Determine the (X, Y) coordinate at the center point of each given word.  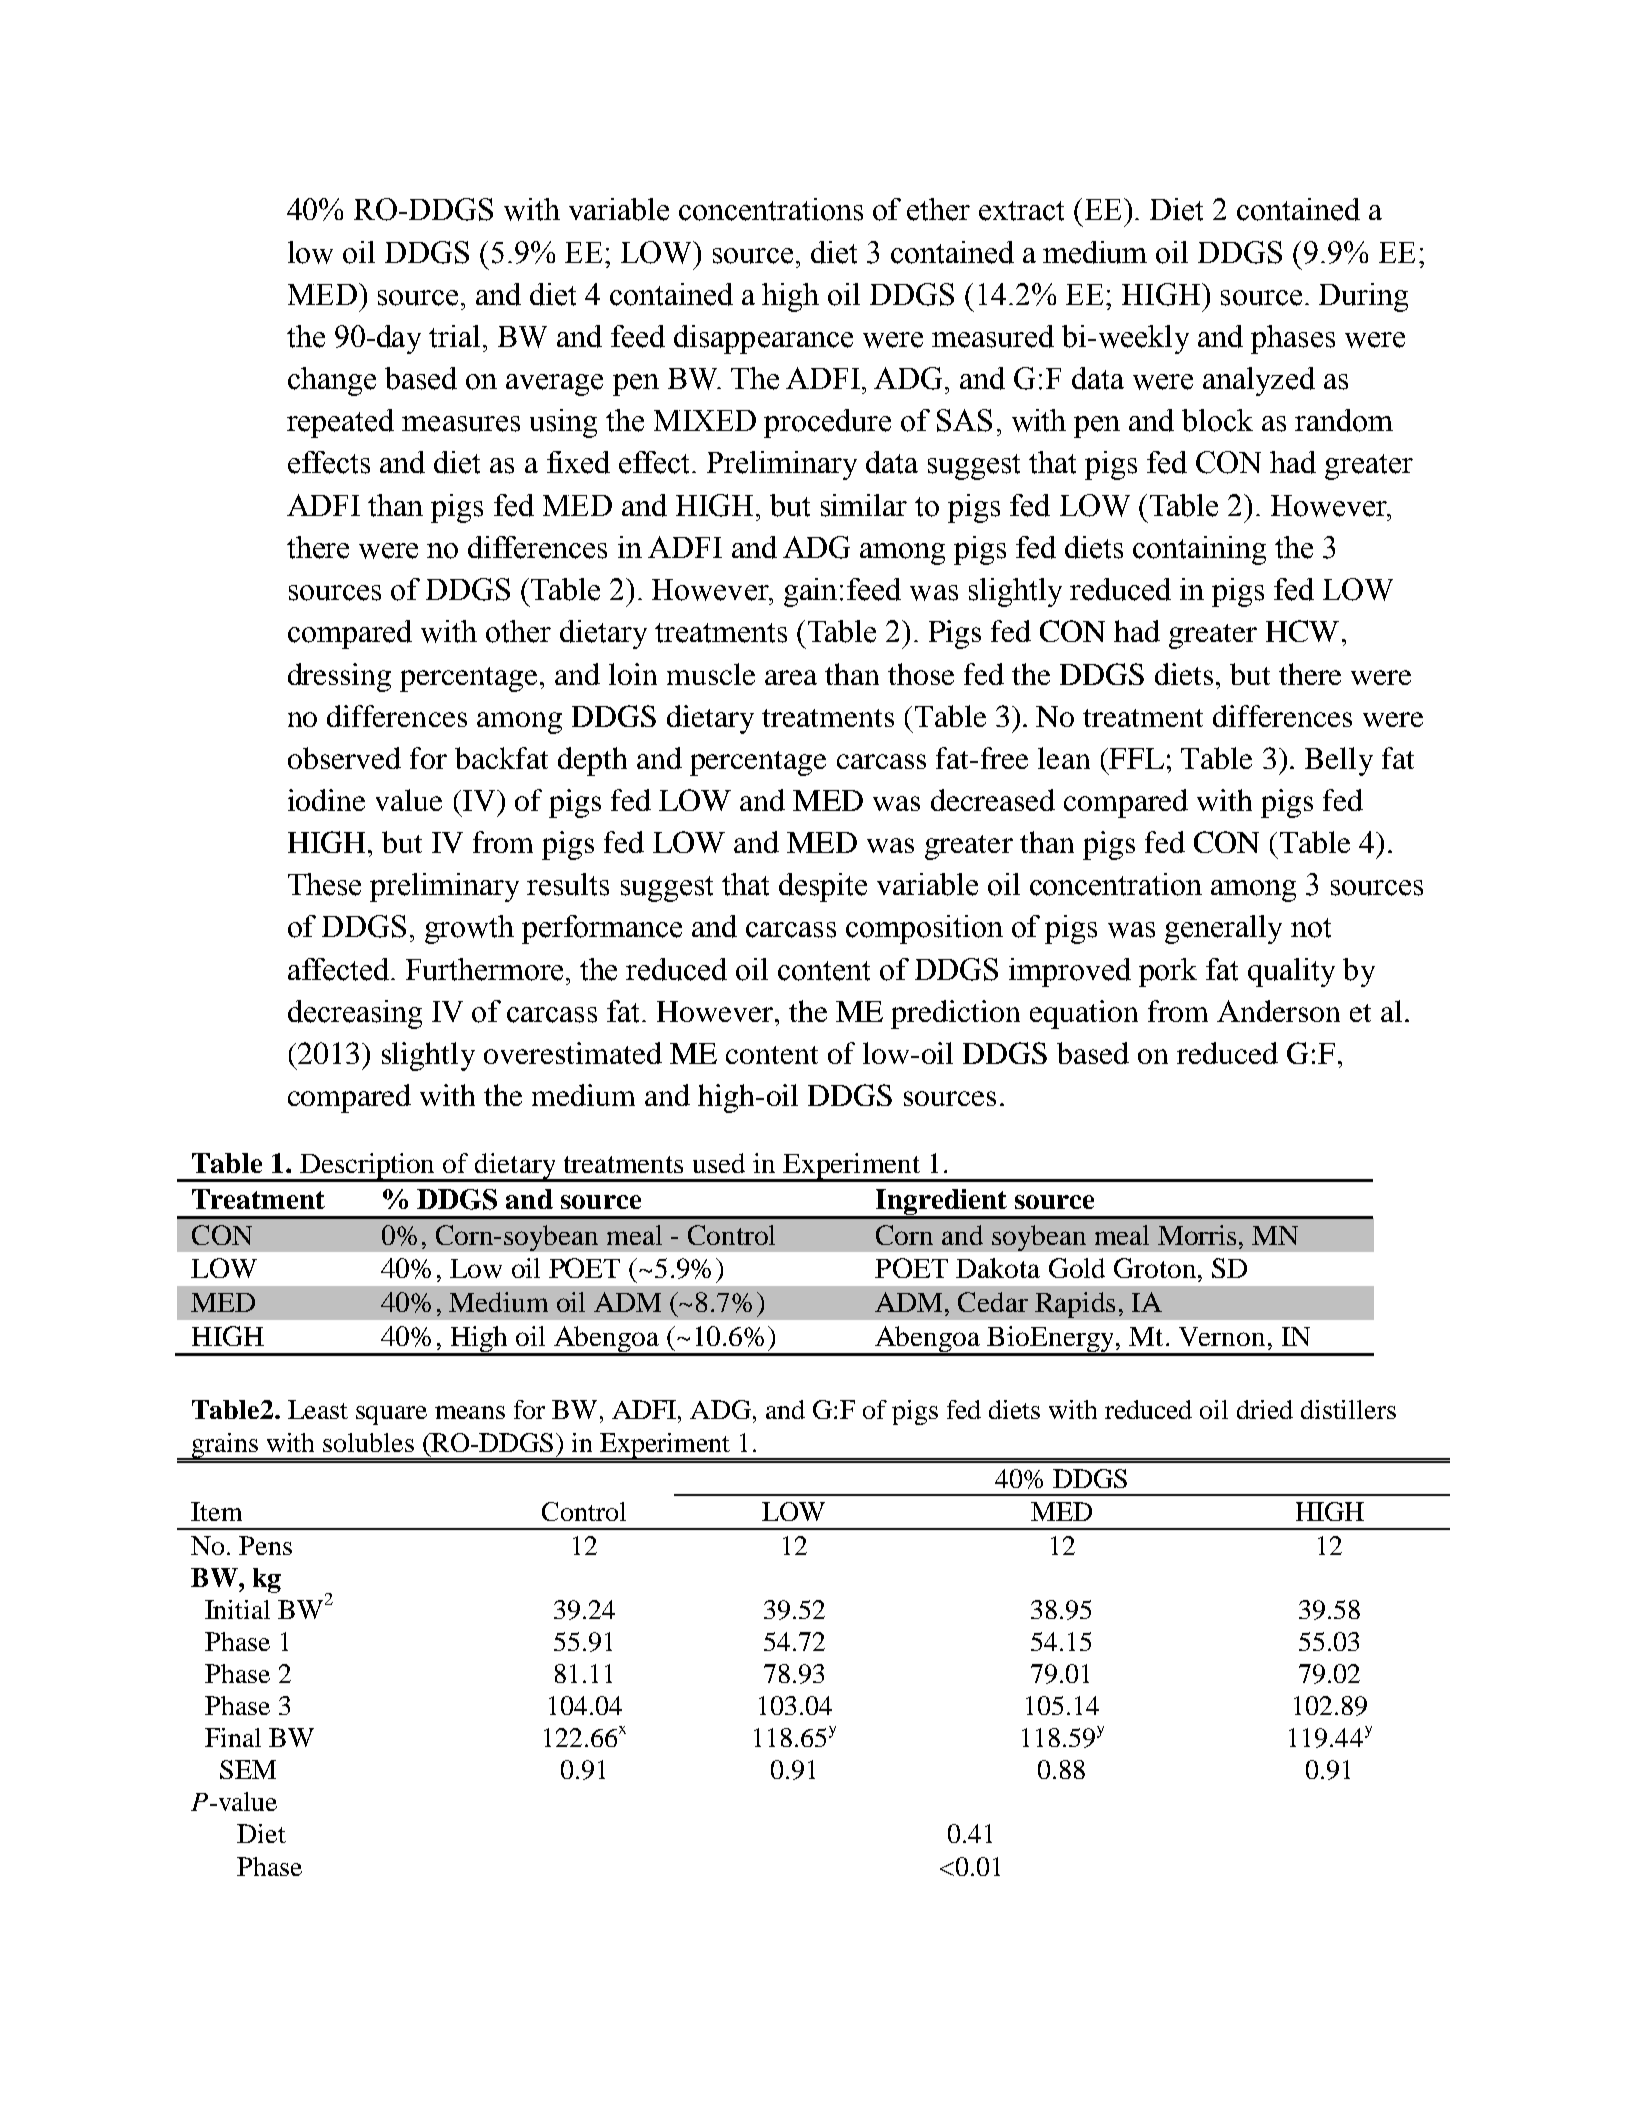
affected (338, 969)
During (1363, 297)
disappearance (763, 339)
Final (233, 1737)
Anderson (1278, 1011)
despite (823, 887)
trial (454, 336)
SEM (248, 1769)
